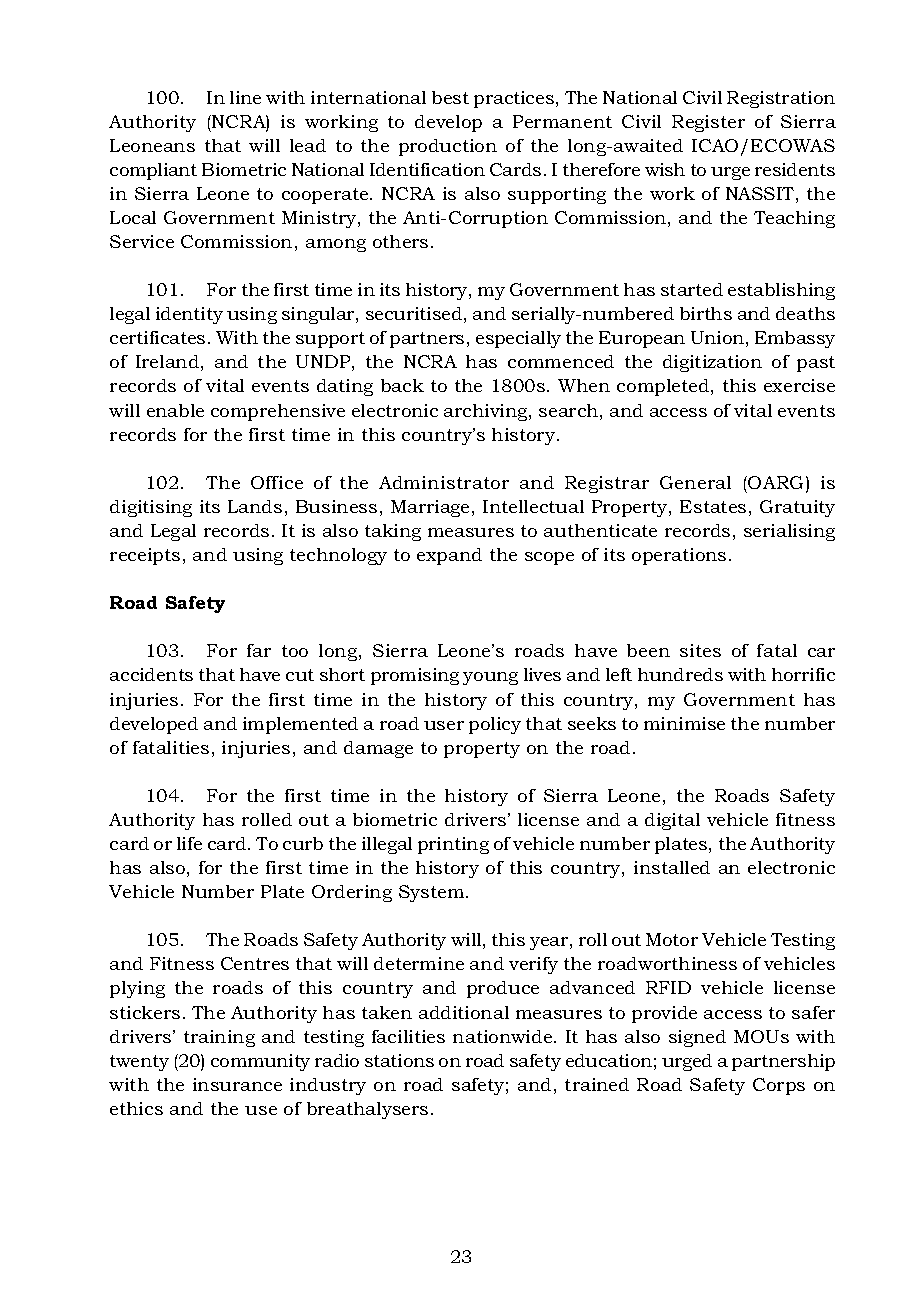  Describe the element at coordinates (708, 123) in the screenshot. I see `Register` at that location.
